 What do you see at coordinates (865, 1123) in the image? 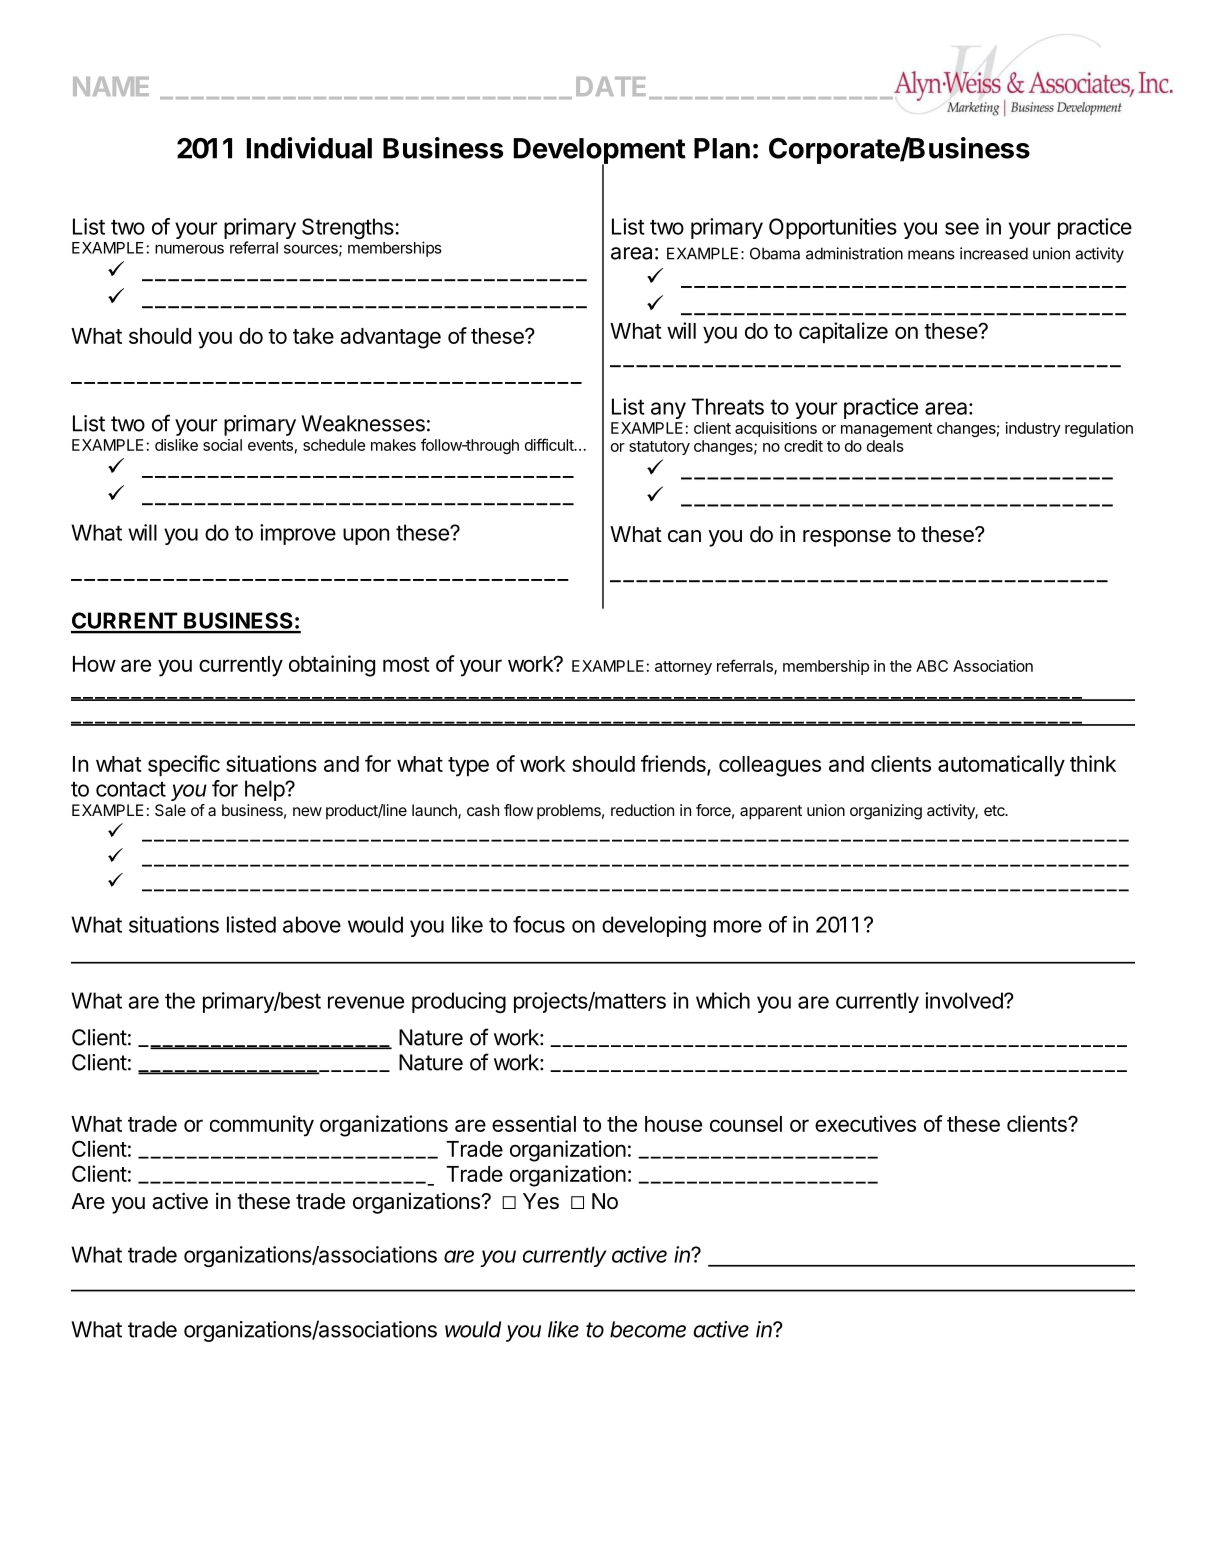
I see `executives` at bounding box center [865, 1123].
